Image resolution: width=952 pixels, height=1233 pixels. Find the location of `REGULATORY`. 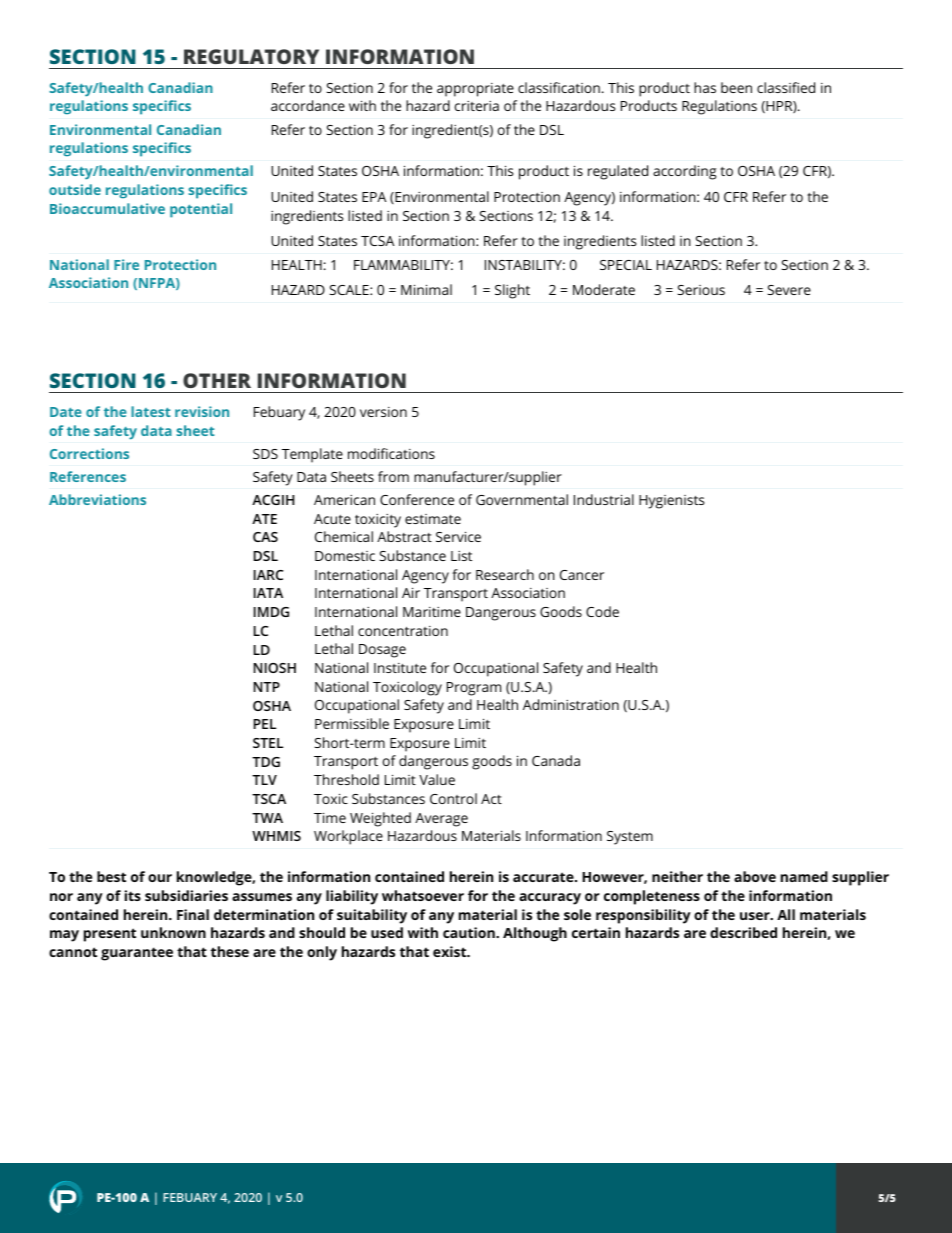

REGULATORY is located at coordinates (251, 56).
